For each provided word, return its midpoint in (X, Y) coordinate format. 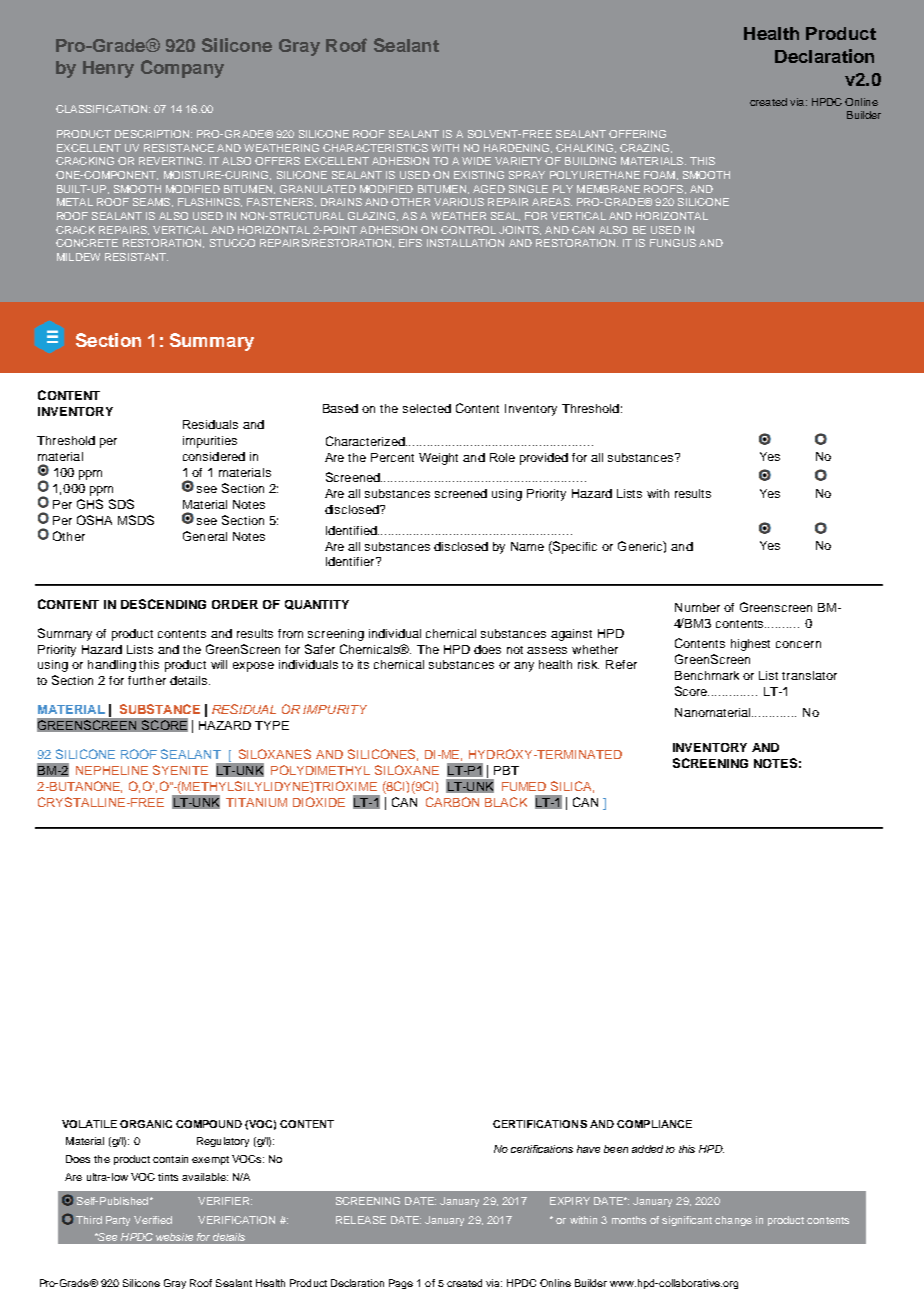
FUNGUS (673, 243)
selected (427, 408)
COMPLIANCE (654, 1124)
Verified (153, 1220)
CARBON (452, 802)
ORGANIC (146, 1124)
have (588, 1149)
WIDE (476, 161)
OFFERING (637, 134)
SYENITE (180, 770)
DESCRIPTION (153, 134)
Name (527, 546)
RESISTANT (136, 257)
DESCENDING (163, 604)
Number (697, 607)
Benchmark (707, 675)
